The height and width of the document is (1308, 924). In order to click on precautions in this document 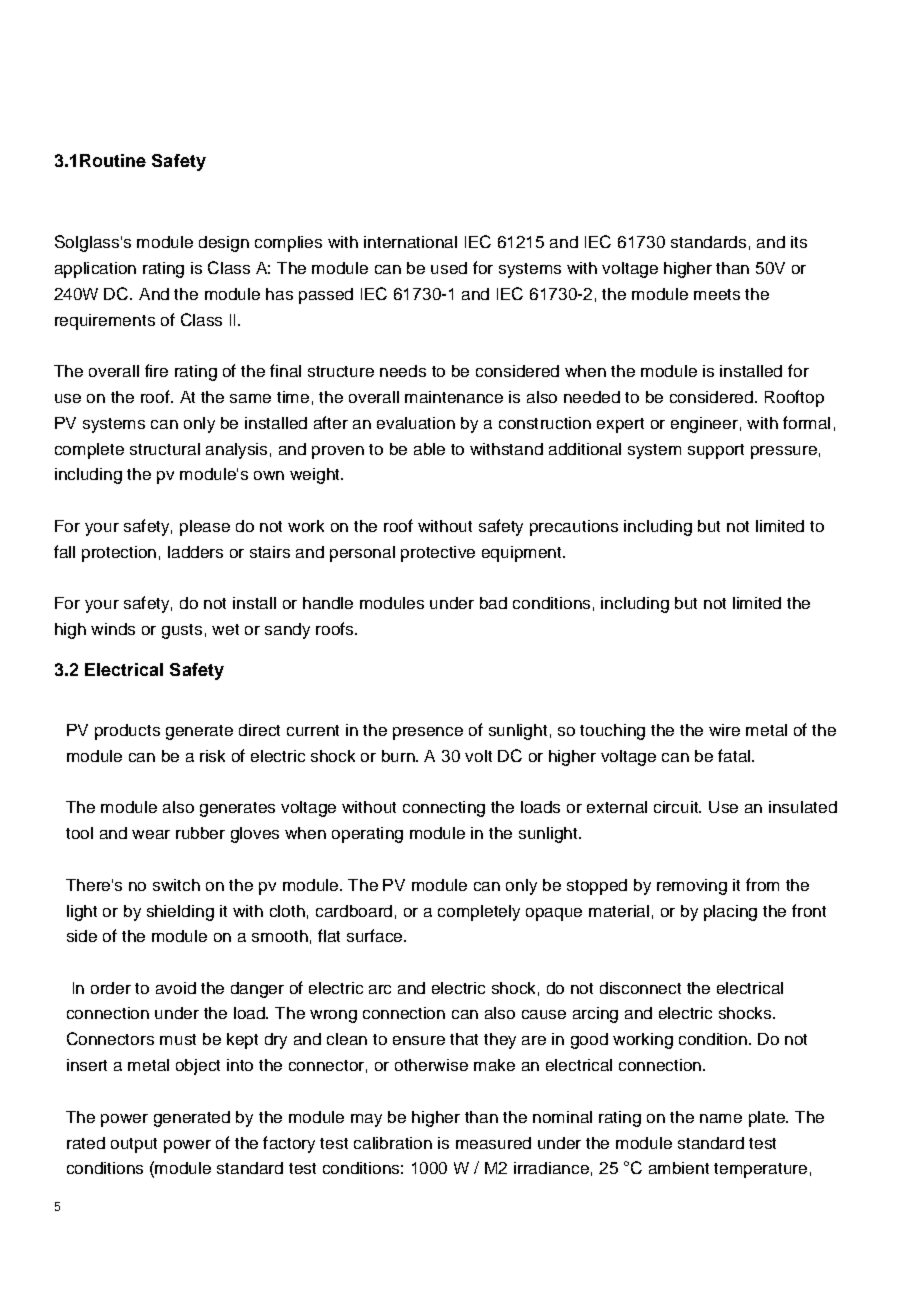, I will do `click(574, 528)`.
